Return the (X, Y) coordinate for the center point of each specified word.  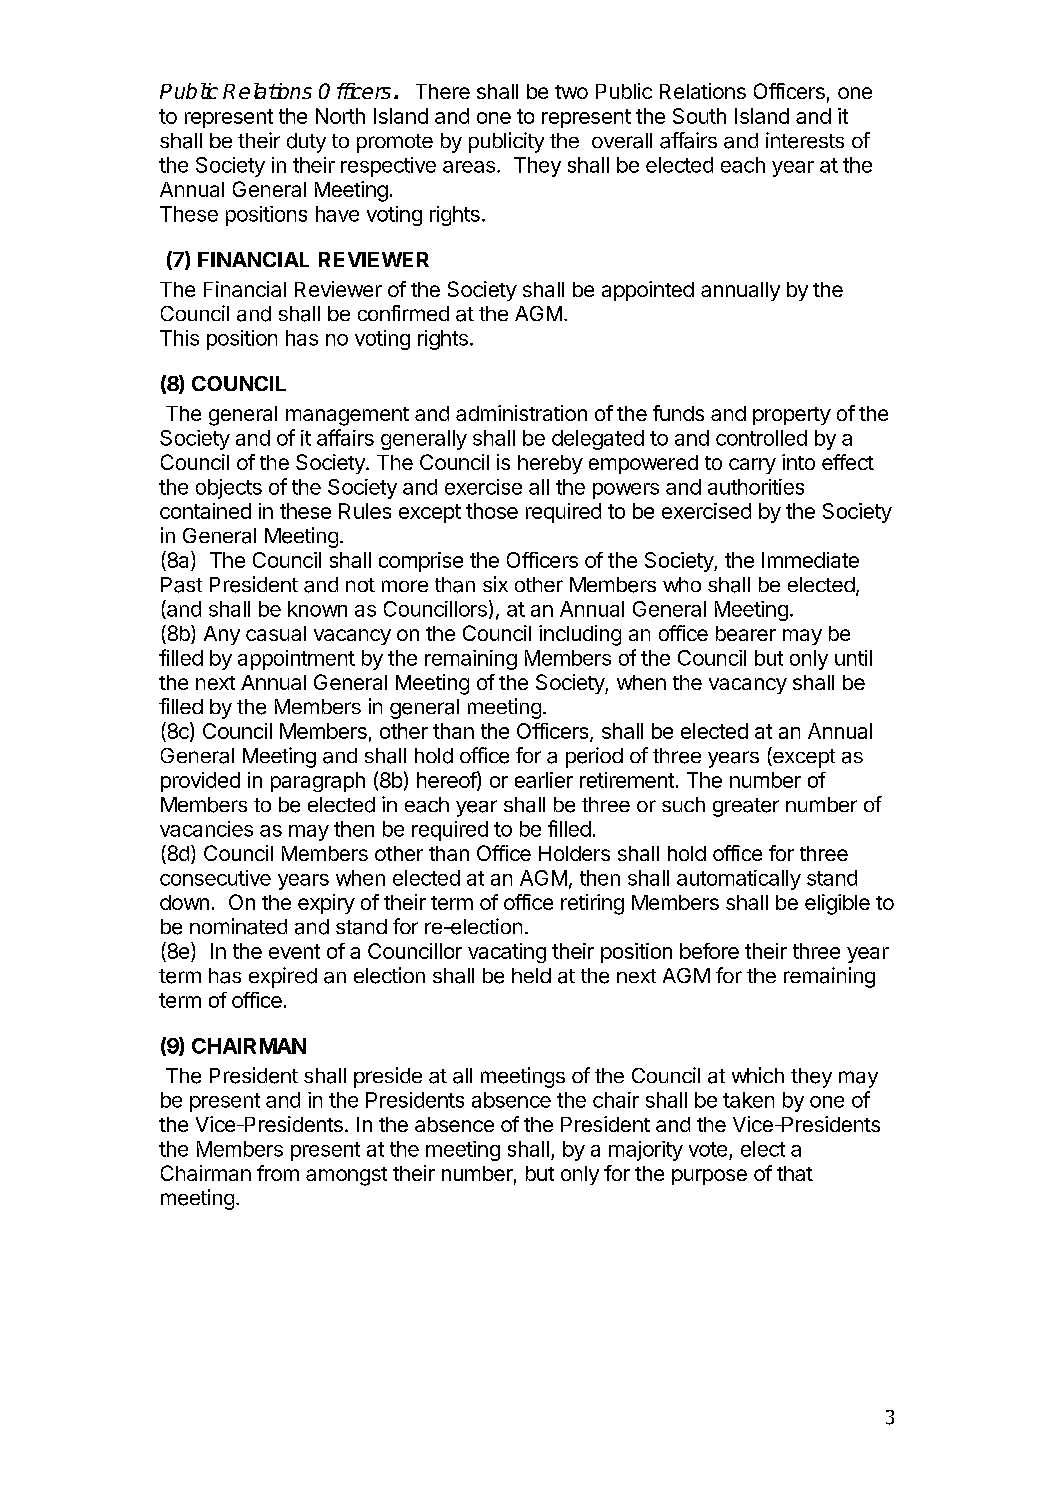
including (580, 635)
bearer (746, 633)
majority (646, 1151)
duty (306, 143)
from (278, 1173)
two (571, 92)
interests (805, 140)
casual (276, 633)
